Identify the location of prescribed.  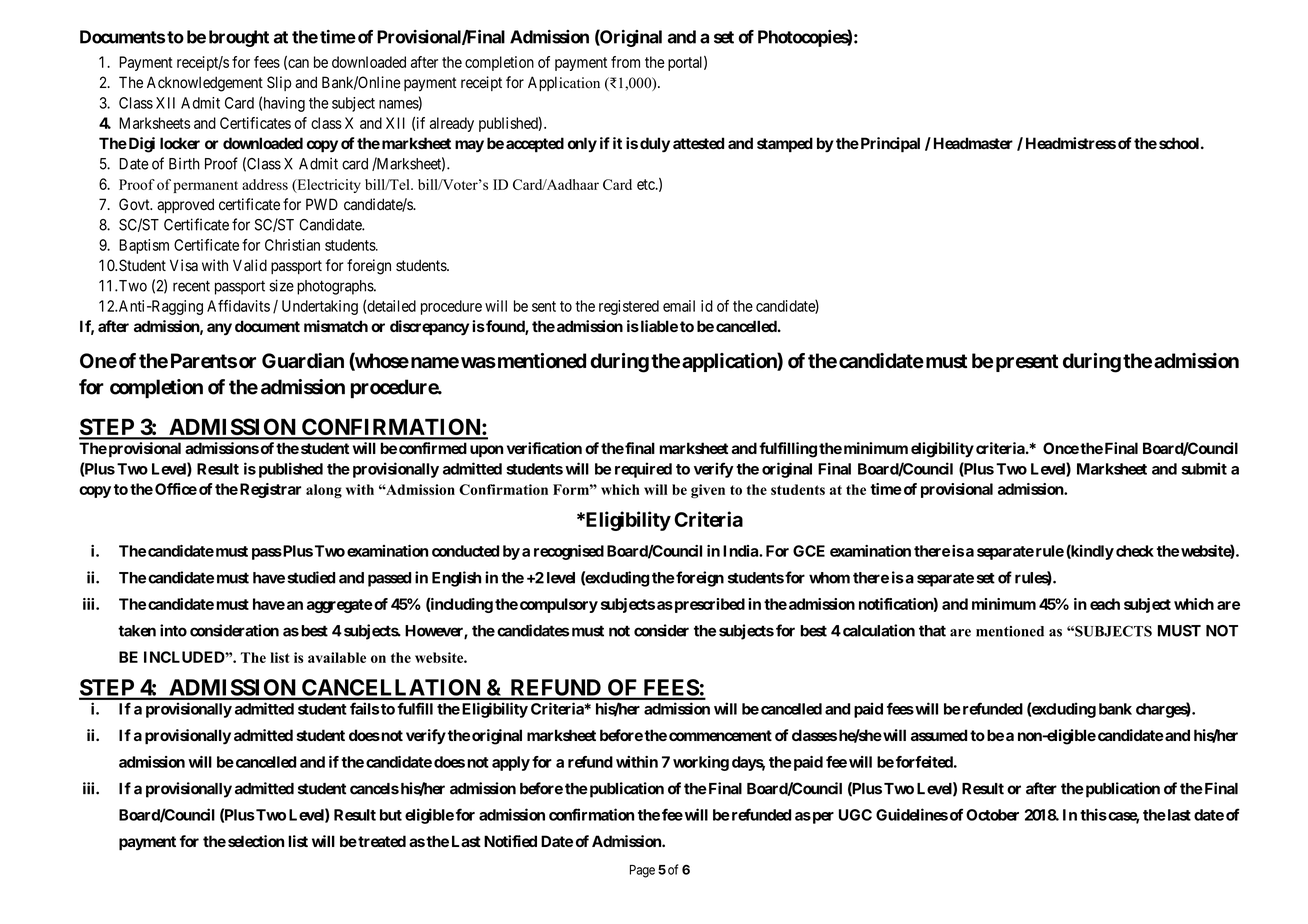
(708, 605).
